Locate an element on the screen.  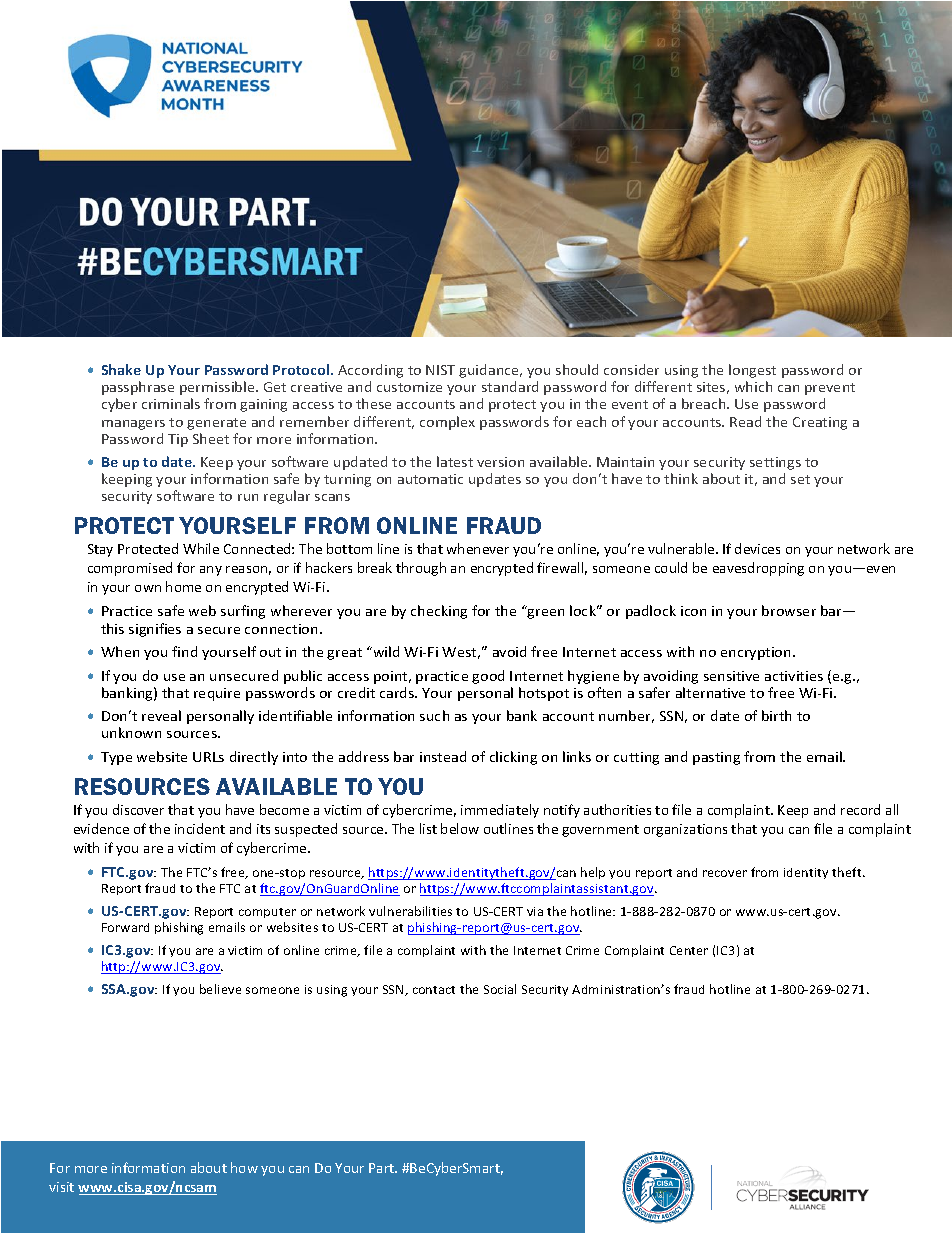
find is located at coordinates (184, 651).
